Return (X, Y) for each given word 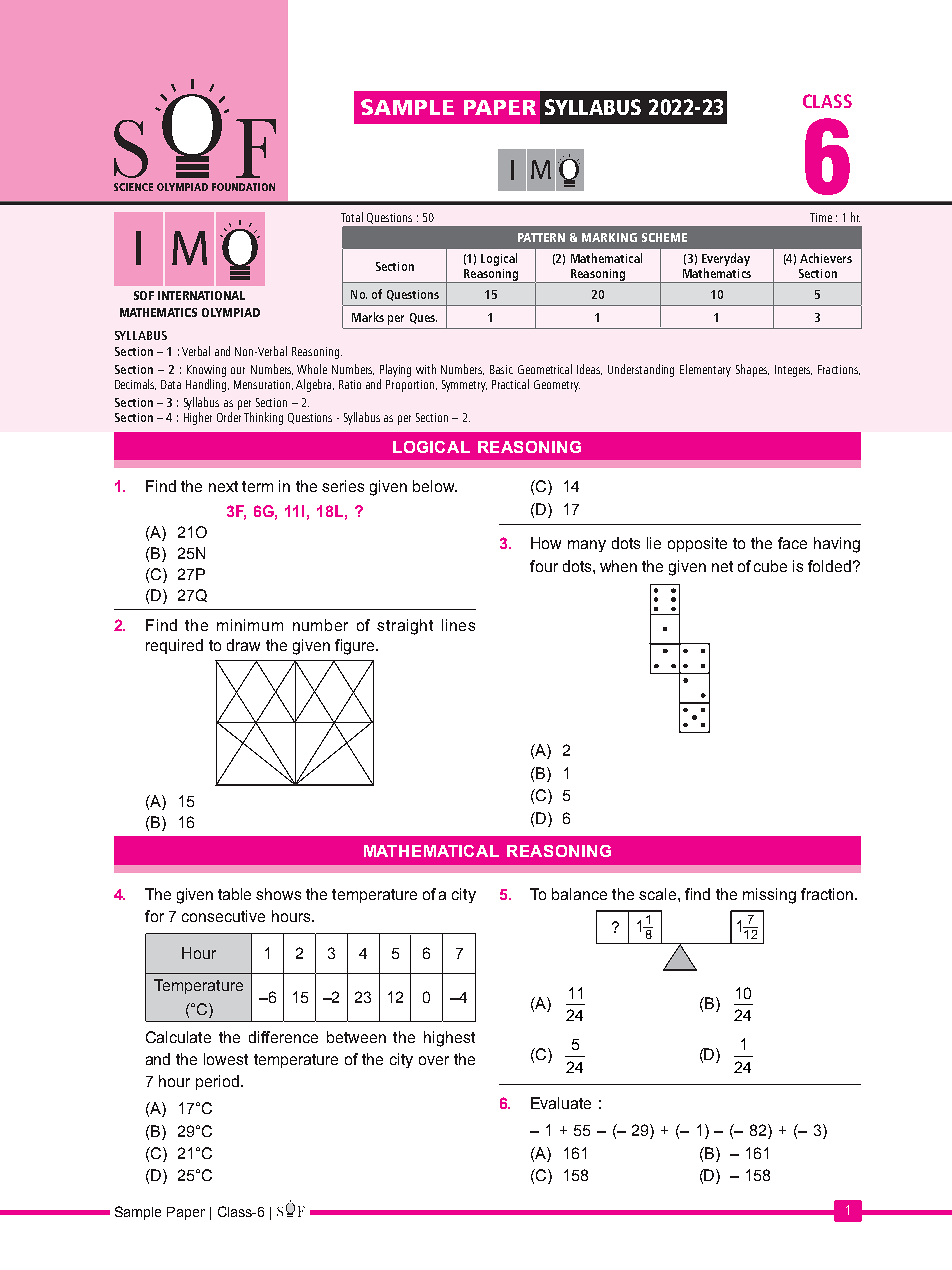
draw (243, 645)
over (434, 1060)
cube (770, 566)
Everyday (726, 259)
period (217, 1082)
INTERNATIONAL (201, 295)
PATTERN (541, 237)
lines (458, 625)
